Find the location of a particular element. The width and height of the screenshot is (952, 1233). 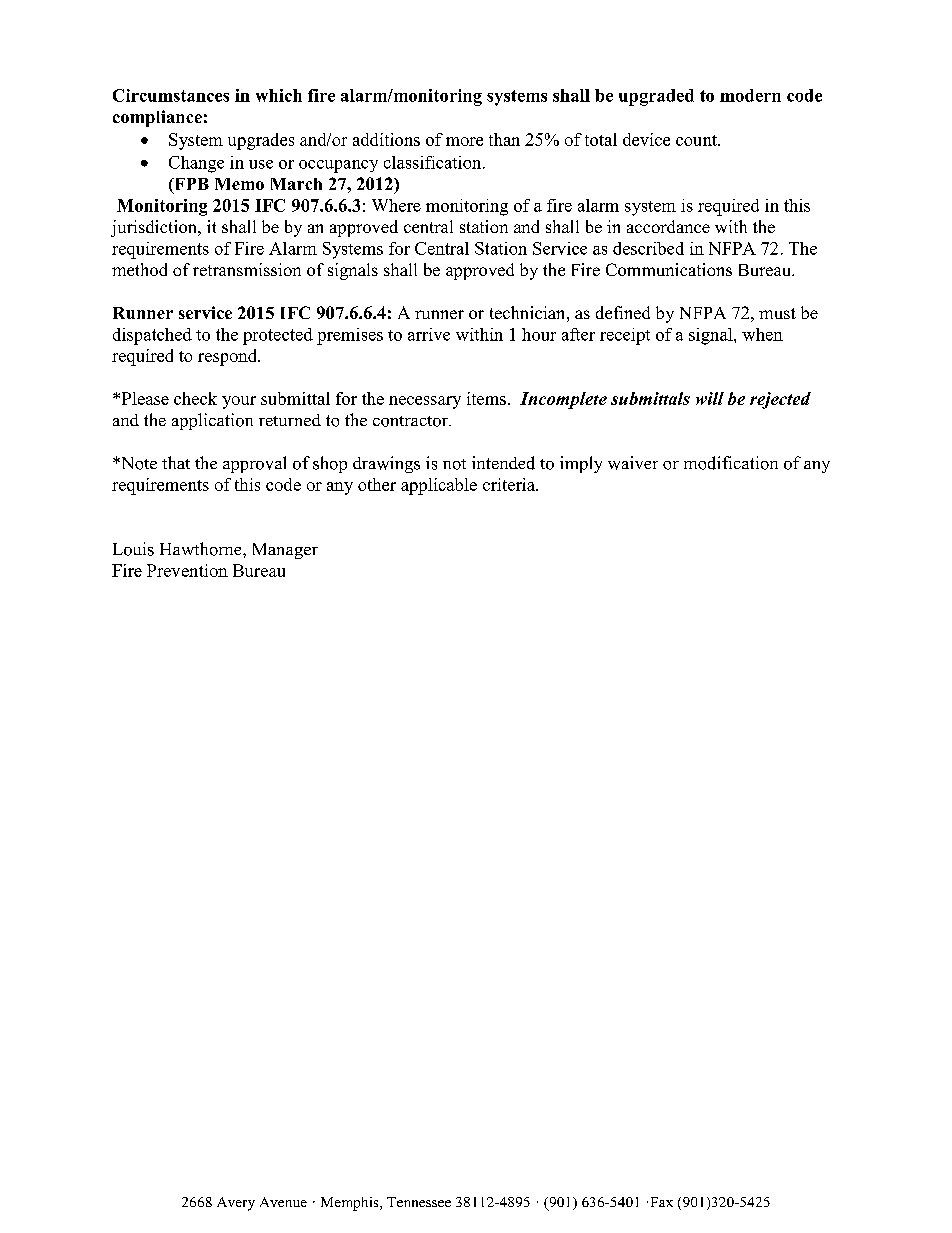

count is located at coordinates (697, 140).
